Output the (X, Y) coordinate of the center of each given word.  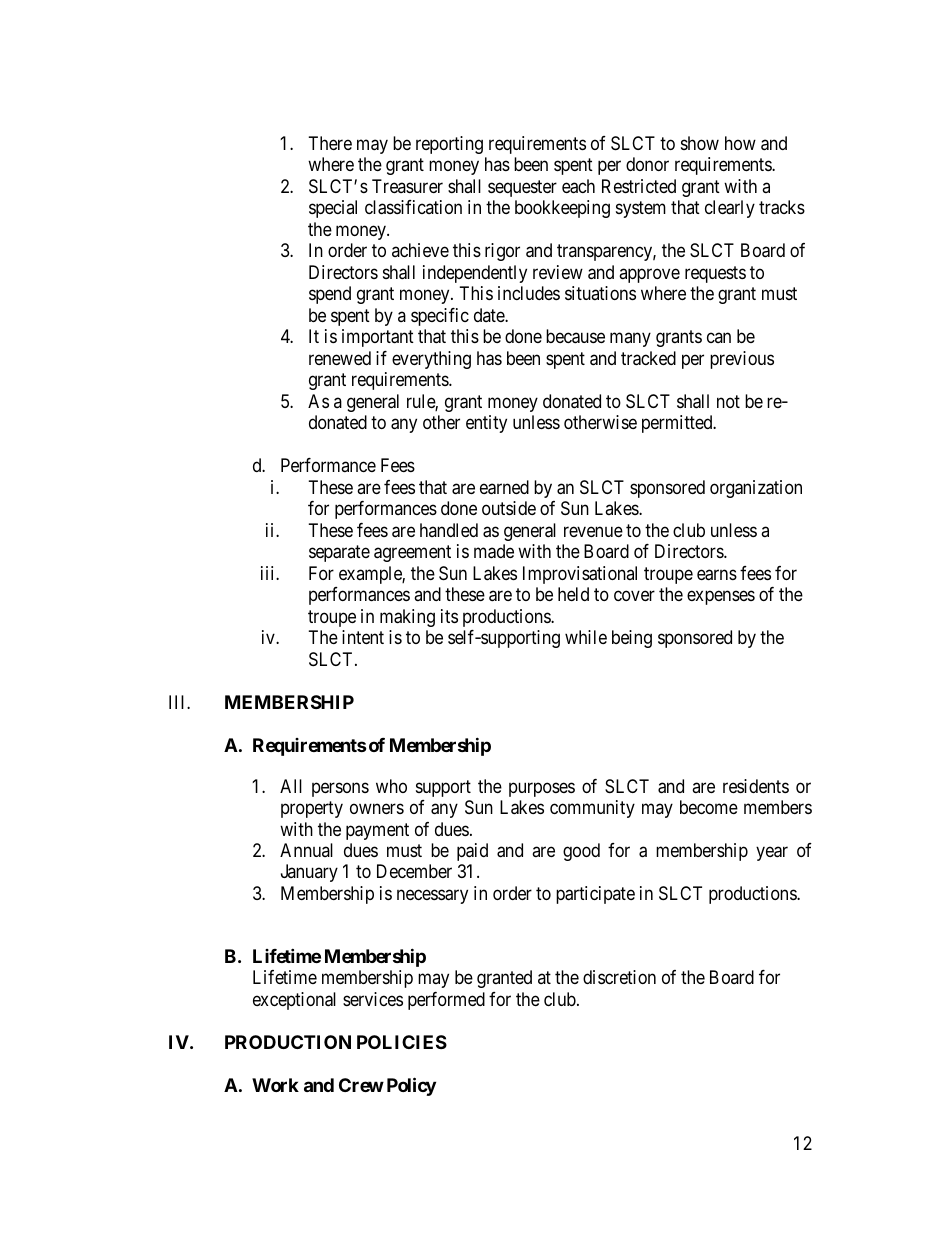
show (700, 143)
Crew (361, 1085)
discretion (619, 977)
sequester (522, 188)
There (330, 143)
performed (446, 1001)
